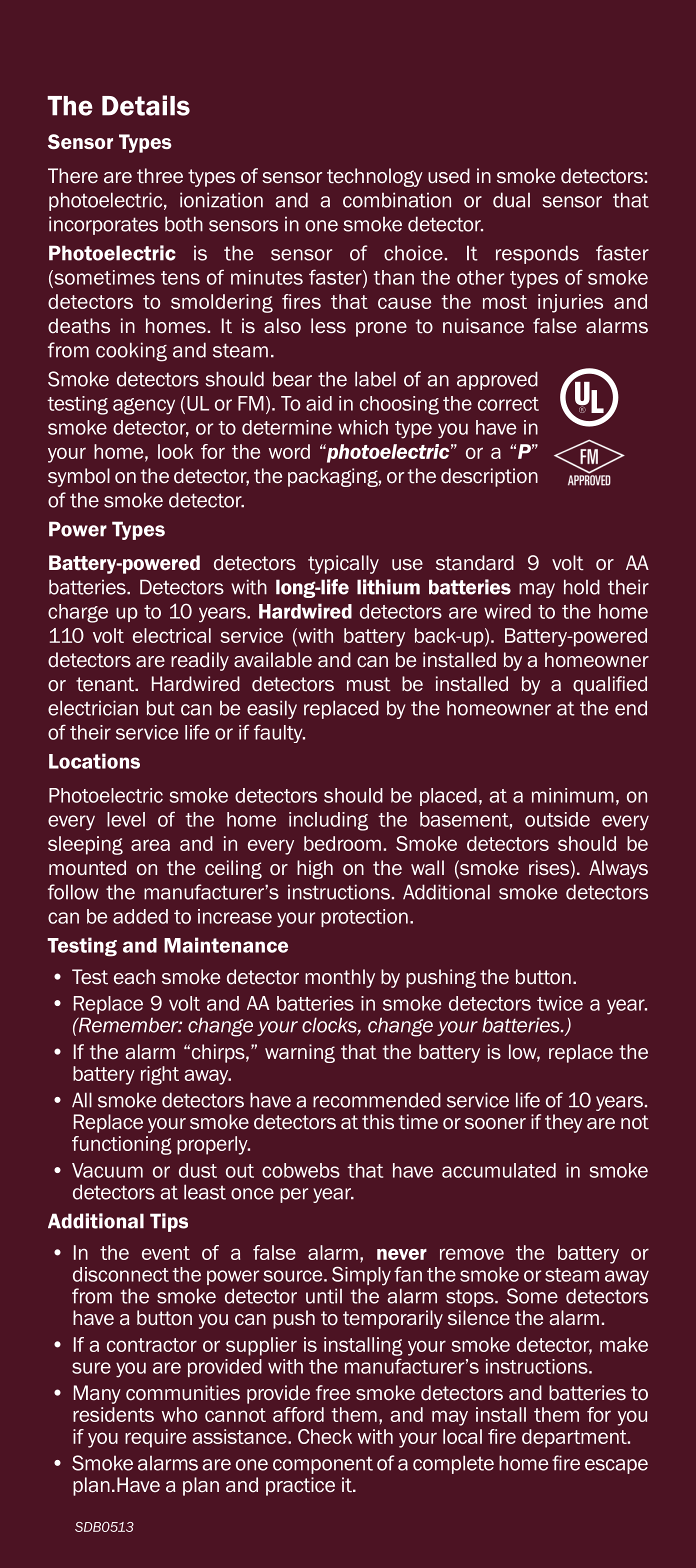 This document has height=1568, width=696. Describe the element at coordinates (328, 821) in the document. I see `including` at that location.
